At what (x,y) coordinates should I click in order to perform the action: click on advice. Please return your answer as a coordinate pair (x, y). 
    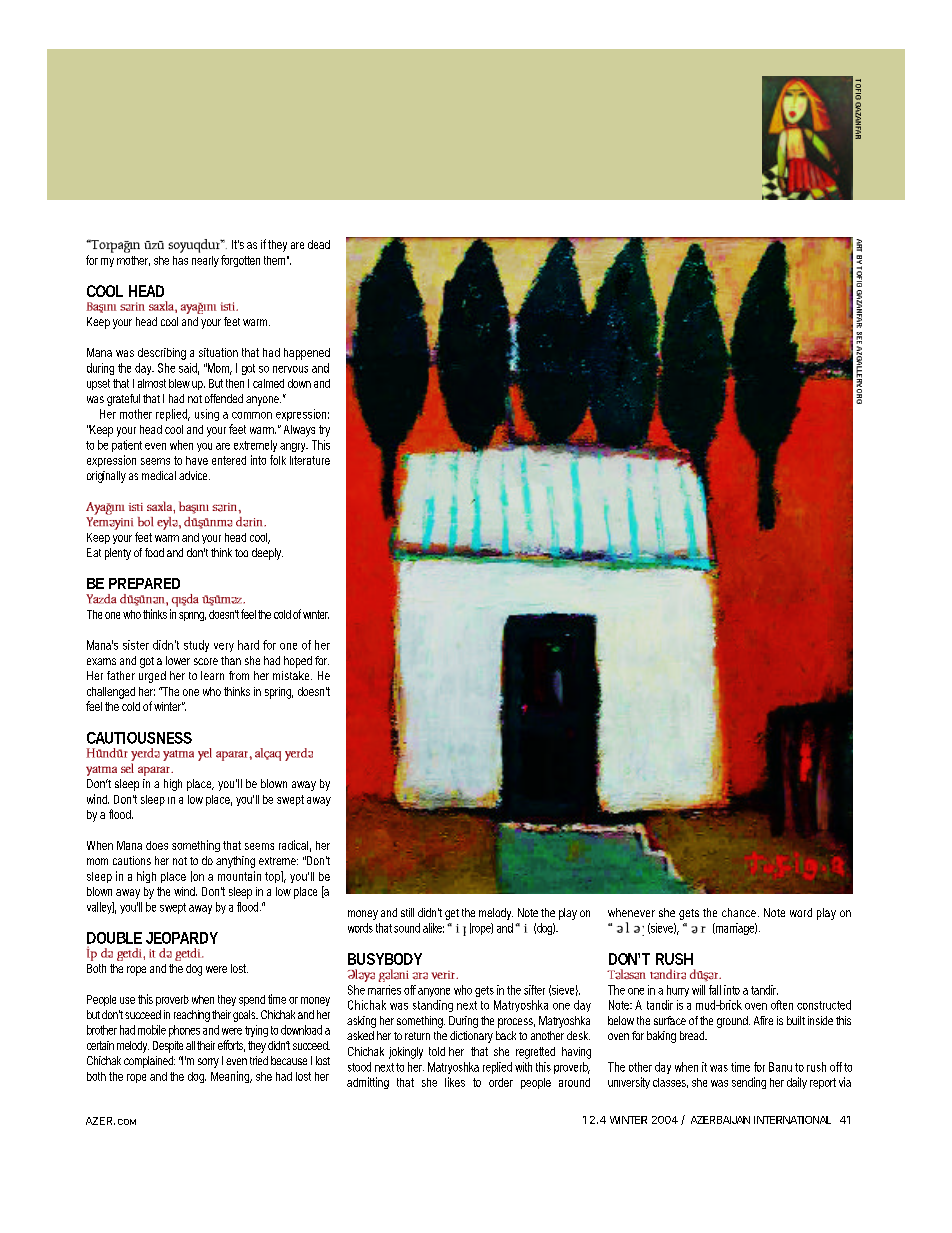
    Looking at the image, I should click on (194, 475).
